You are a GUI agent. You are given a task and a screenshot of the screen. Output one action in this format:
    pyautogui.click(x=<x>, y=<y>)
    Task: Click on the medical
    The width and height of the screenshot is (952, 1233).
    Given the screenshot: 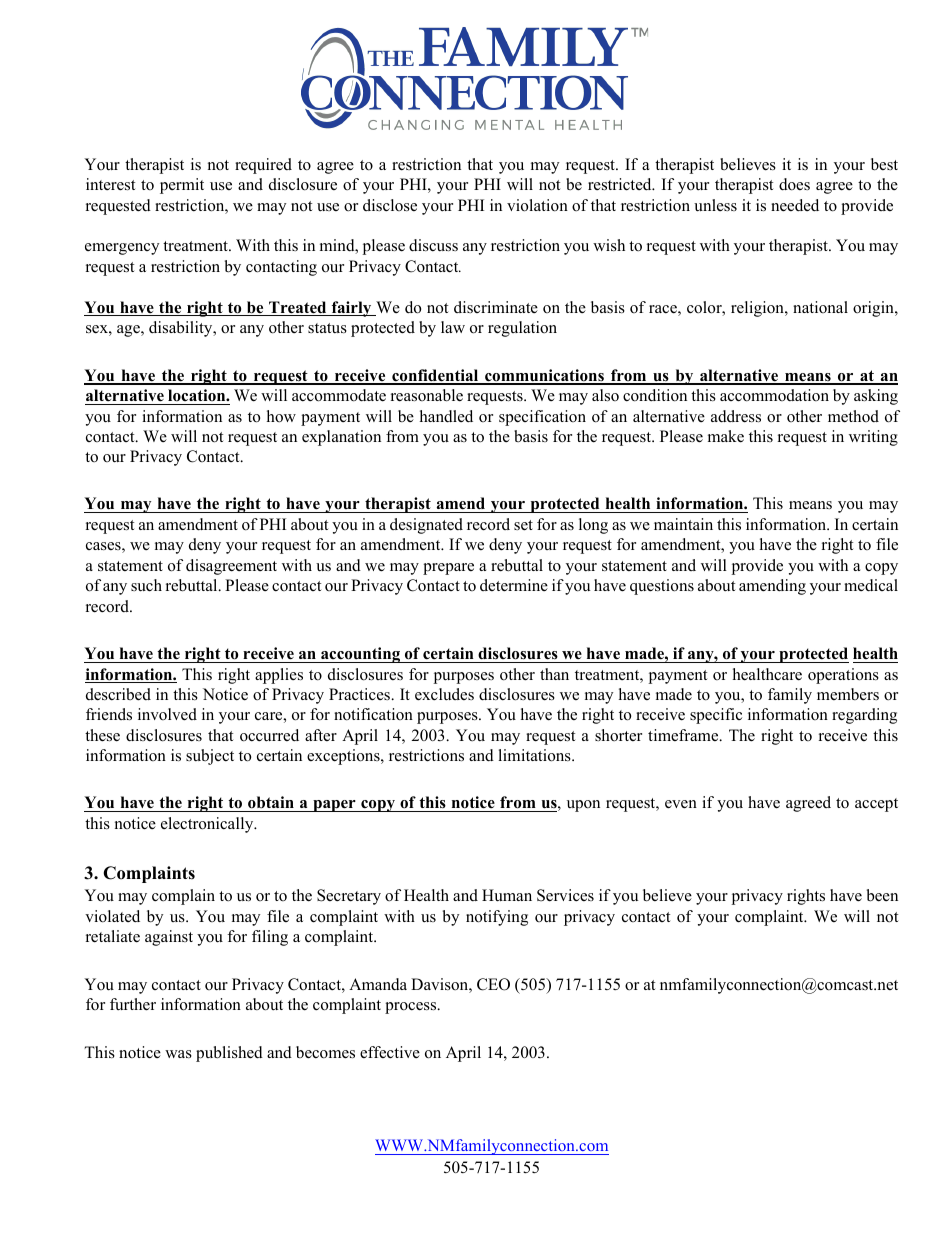 What is the action you would take?
    pyautogui.click(x=871, y=585)
